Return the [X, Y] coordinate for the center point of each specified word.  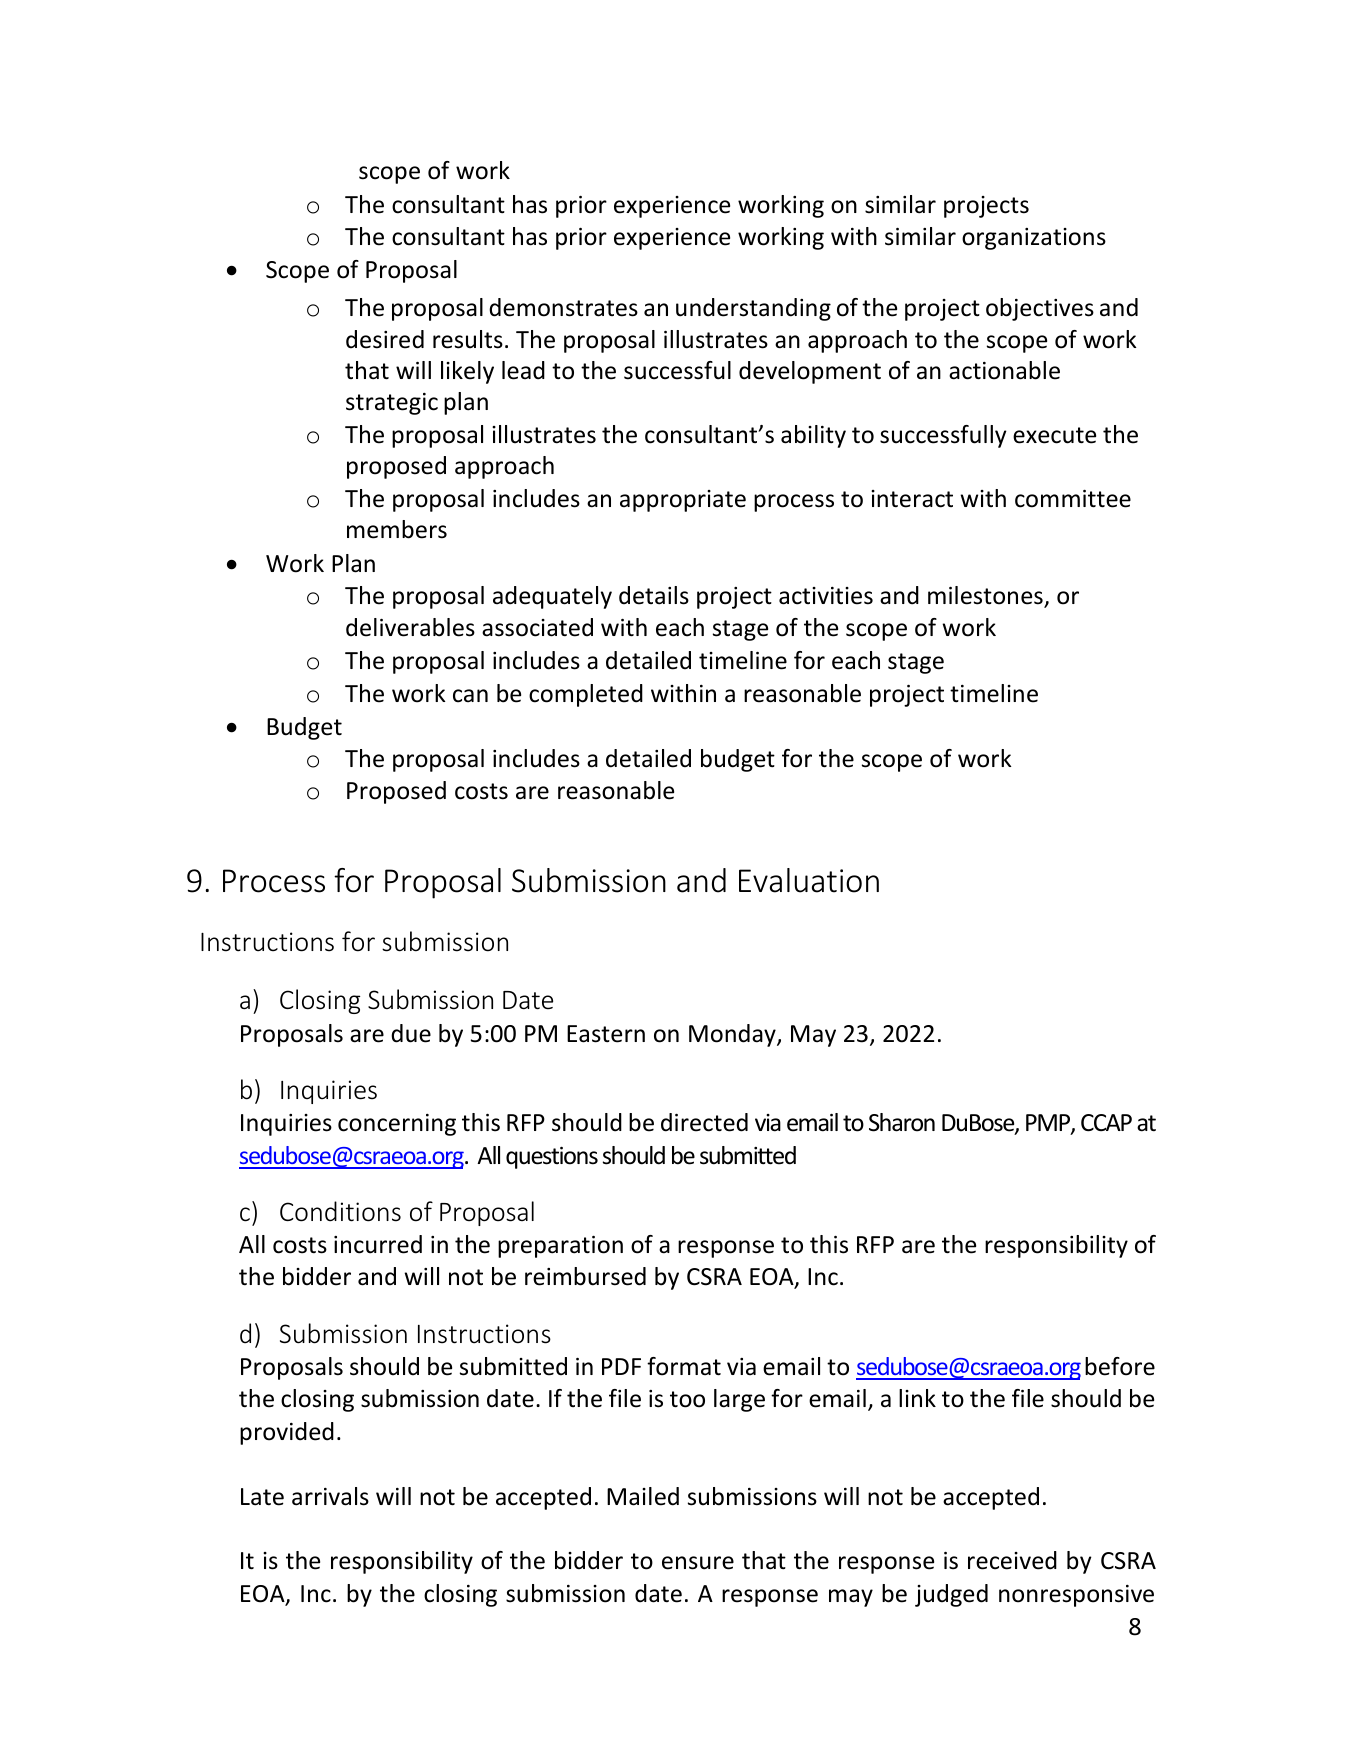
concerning [397, 1125]
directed [704, 1122]
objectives [1040, 309]
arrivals [330, 1496]
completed [586, 695]
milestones [986, 597]
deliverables [410, 627]
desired [385, 339]
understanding [753, 309]
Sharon [902, 1122]
